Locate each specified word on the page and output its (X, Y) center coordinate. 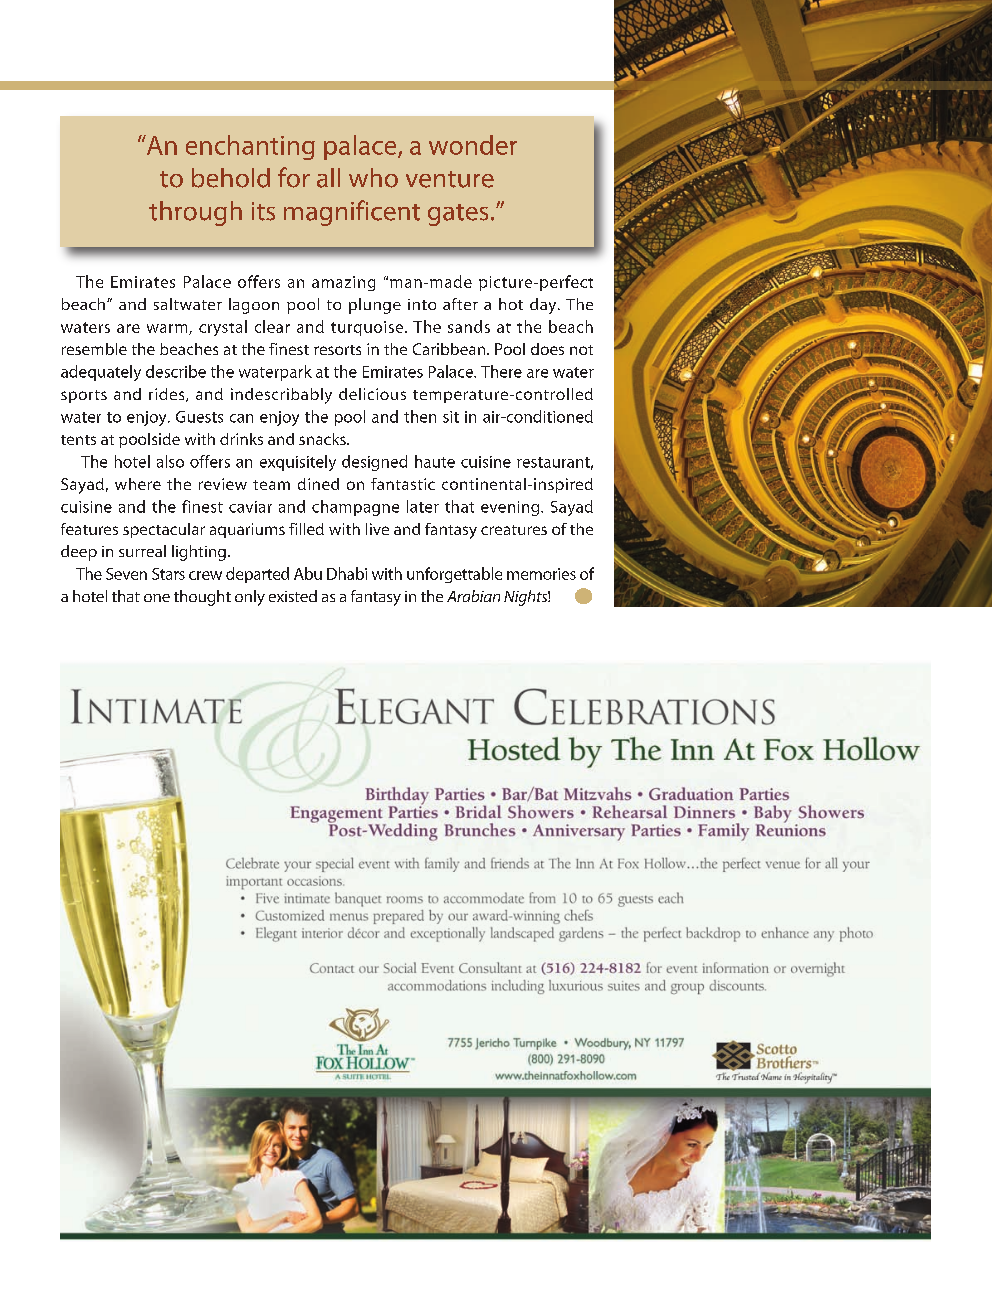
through (195, 213)
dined (318, 484)
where (138, 484)
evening (511, 508)
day (544, 306)
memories (541, 574)
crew (205, 575)
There (501, 371)
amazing (343, 283)
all (328, 178)
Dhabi (347, 573)
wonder (473, 145)
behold (231, 178)
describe (176, 371)
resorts (337, 350)
